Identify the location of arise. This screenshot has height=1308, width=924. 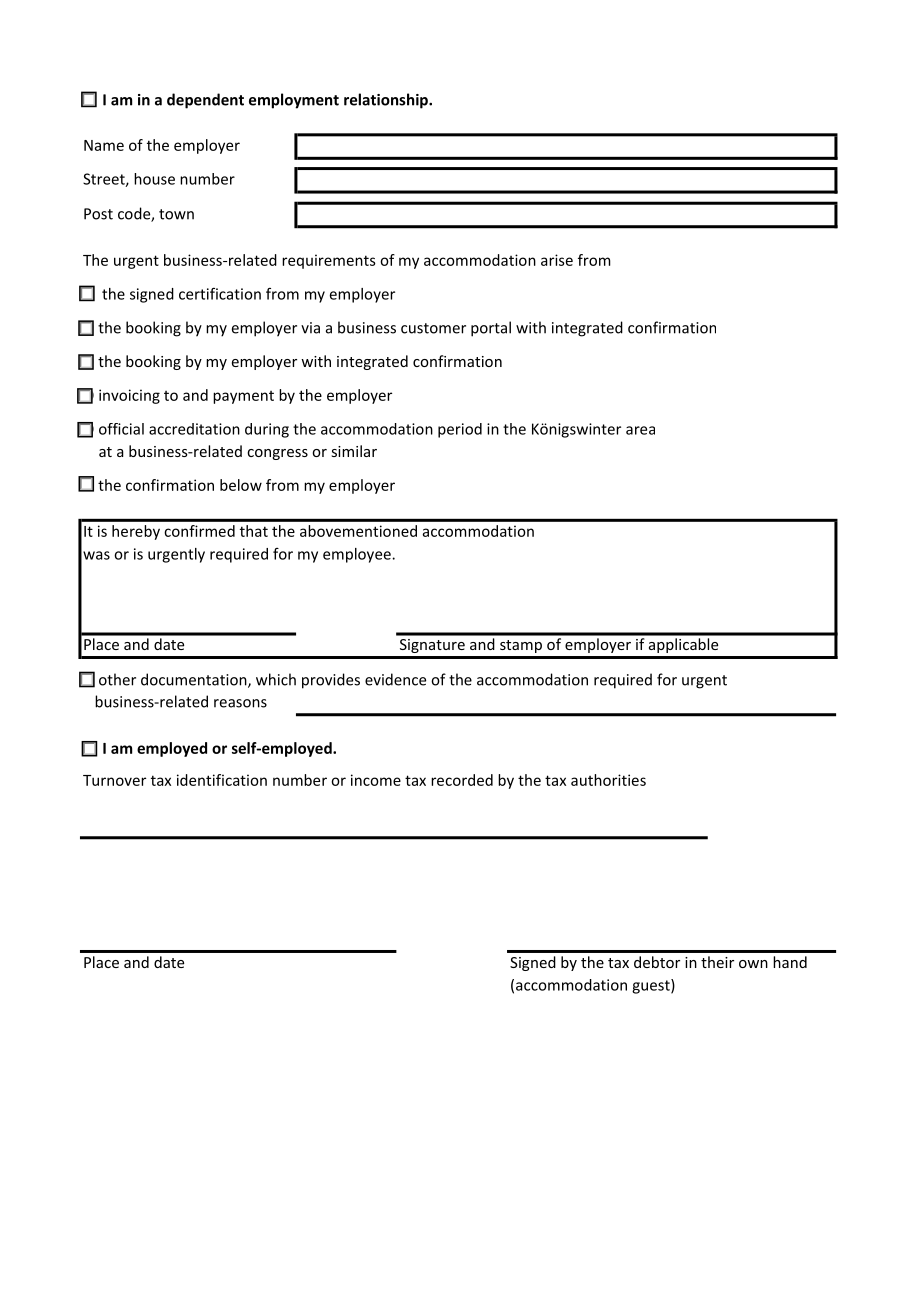
(557, 260).
